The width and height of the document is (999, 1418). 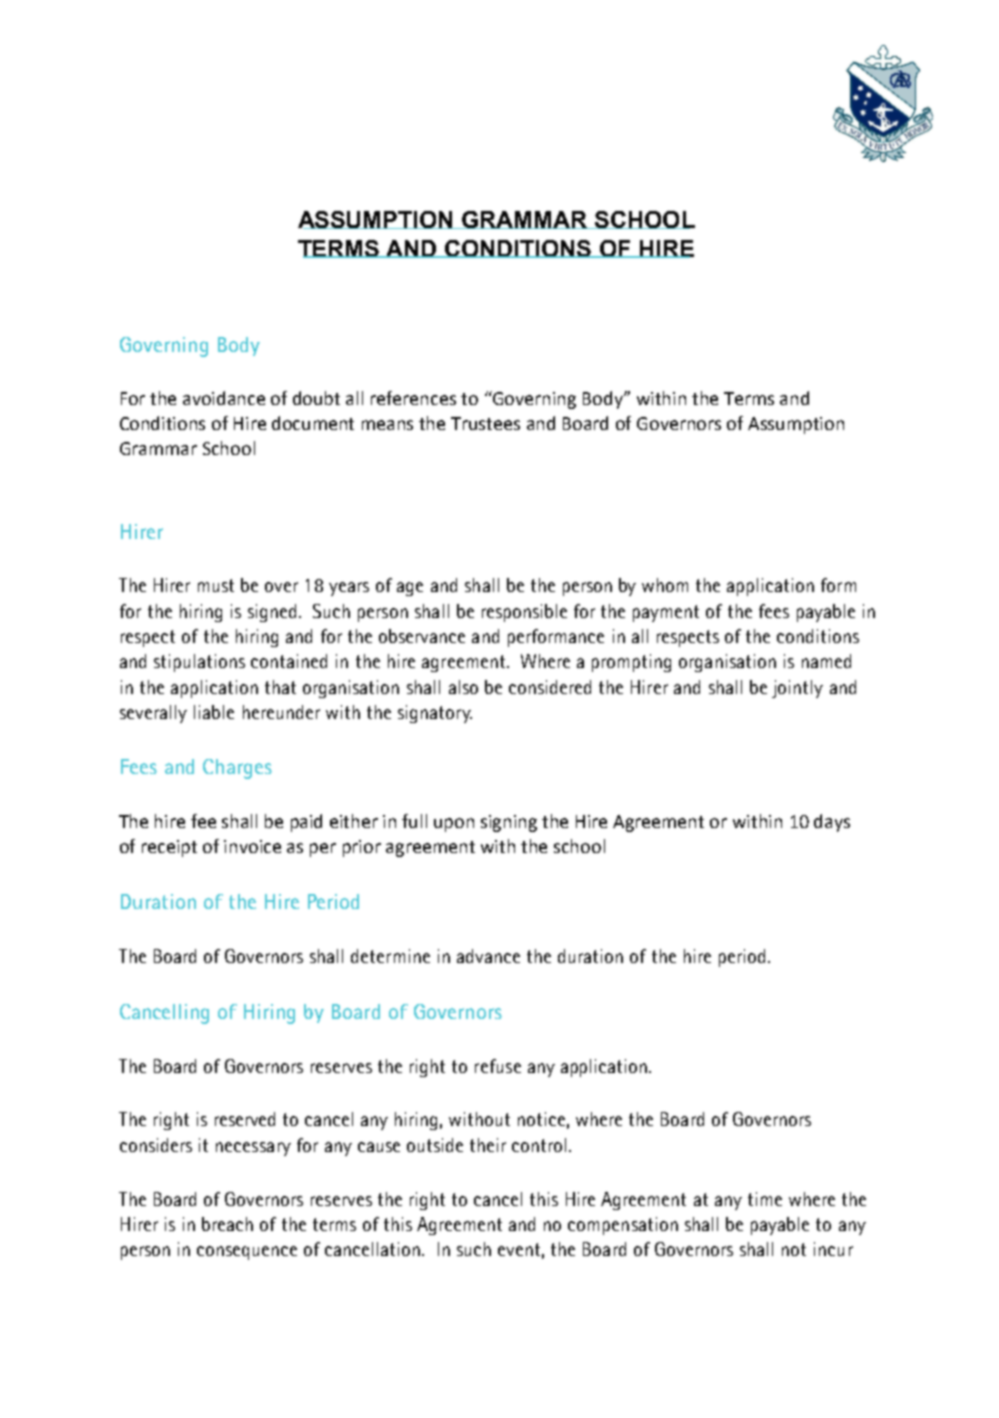 What do you see at coordinates (485, 423) in the document?
I see `Trustees` at bounding box center [485, 423].
